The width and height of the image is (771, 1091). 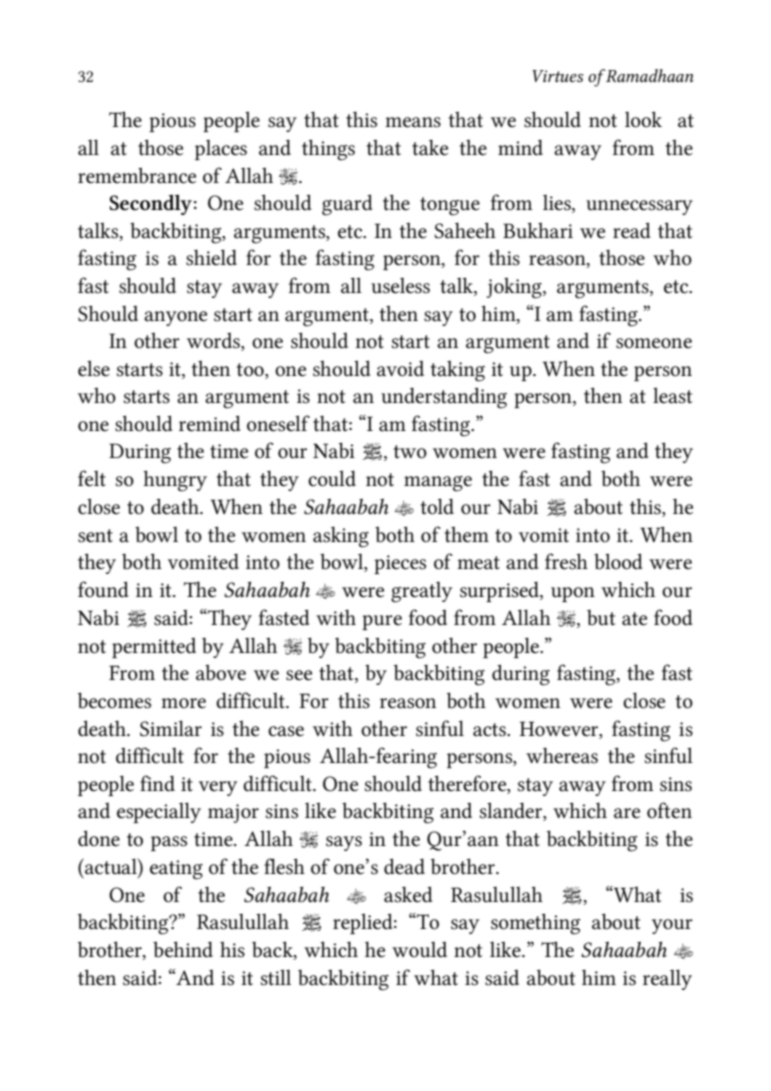 I want to click on else, so click(x=94, y=368).
